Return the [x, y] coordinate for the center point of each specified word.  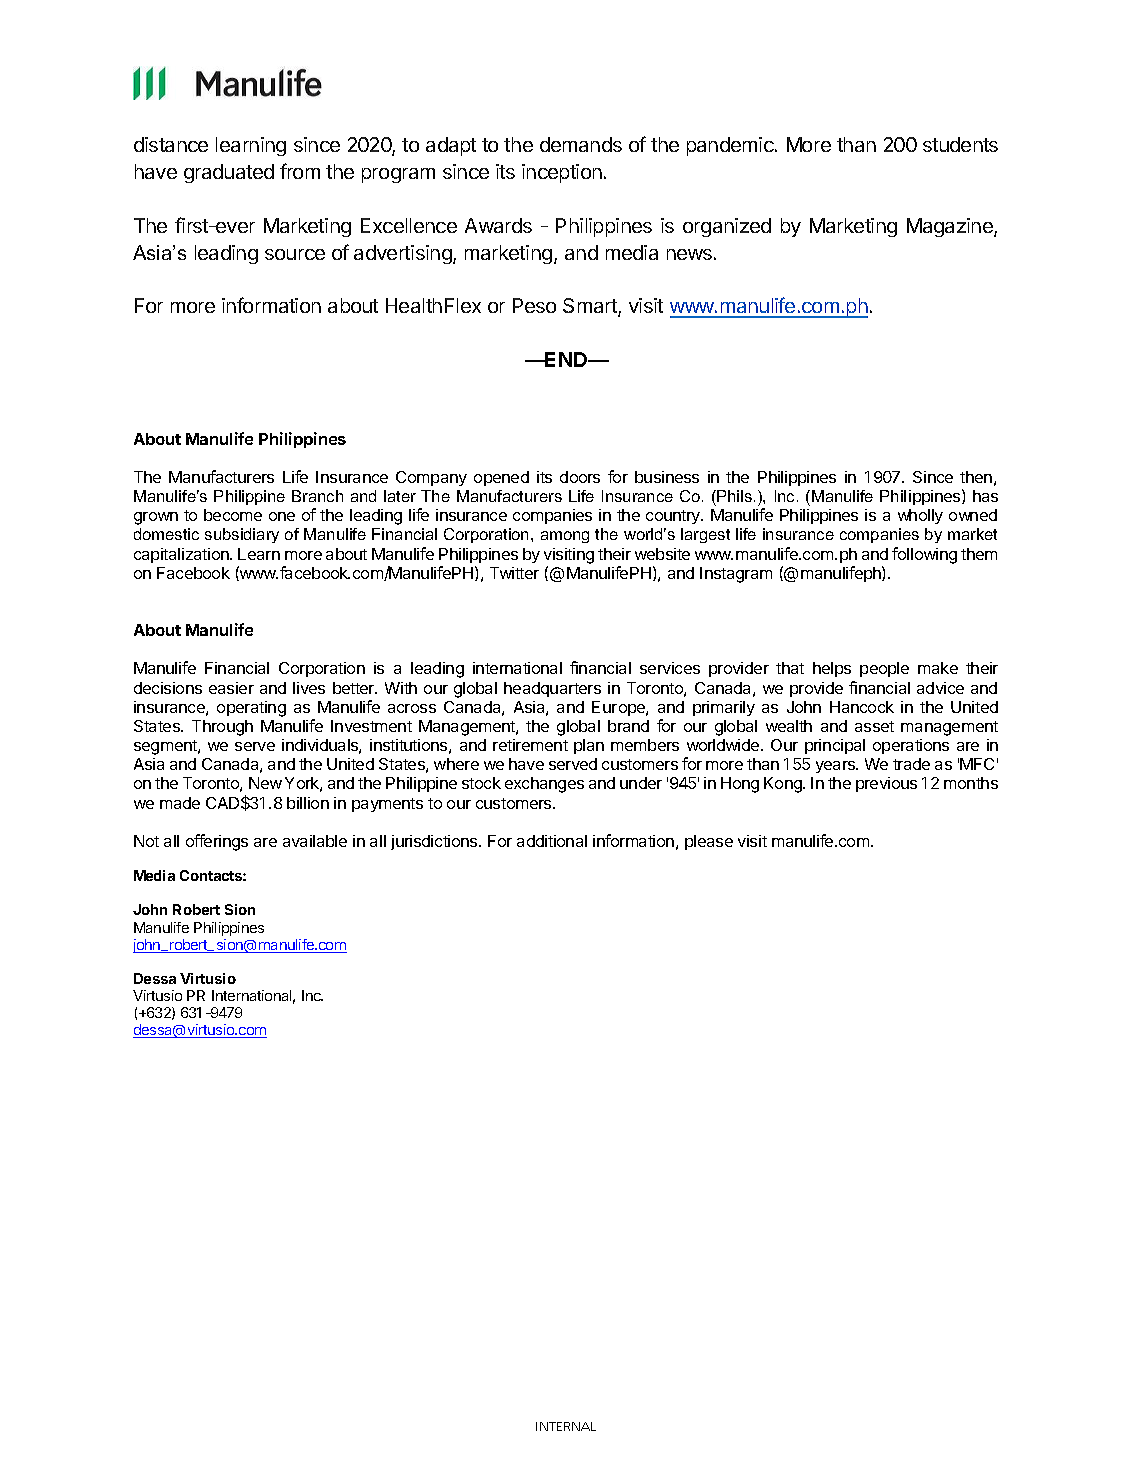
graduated [229, 173]
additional [552, 841]
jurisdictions [435, 842]
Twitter [514, 573]
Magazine [951, 227]
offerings [217, 842]
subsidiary [242, 535]
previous [886, 784]
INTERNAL [566, 1426]
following [924, 555]
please [709, 842]
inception [562, 173]
